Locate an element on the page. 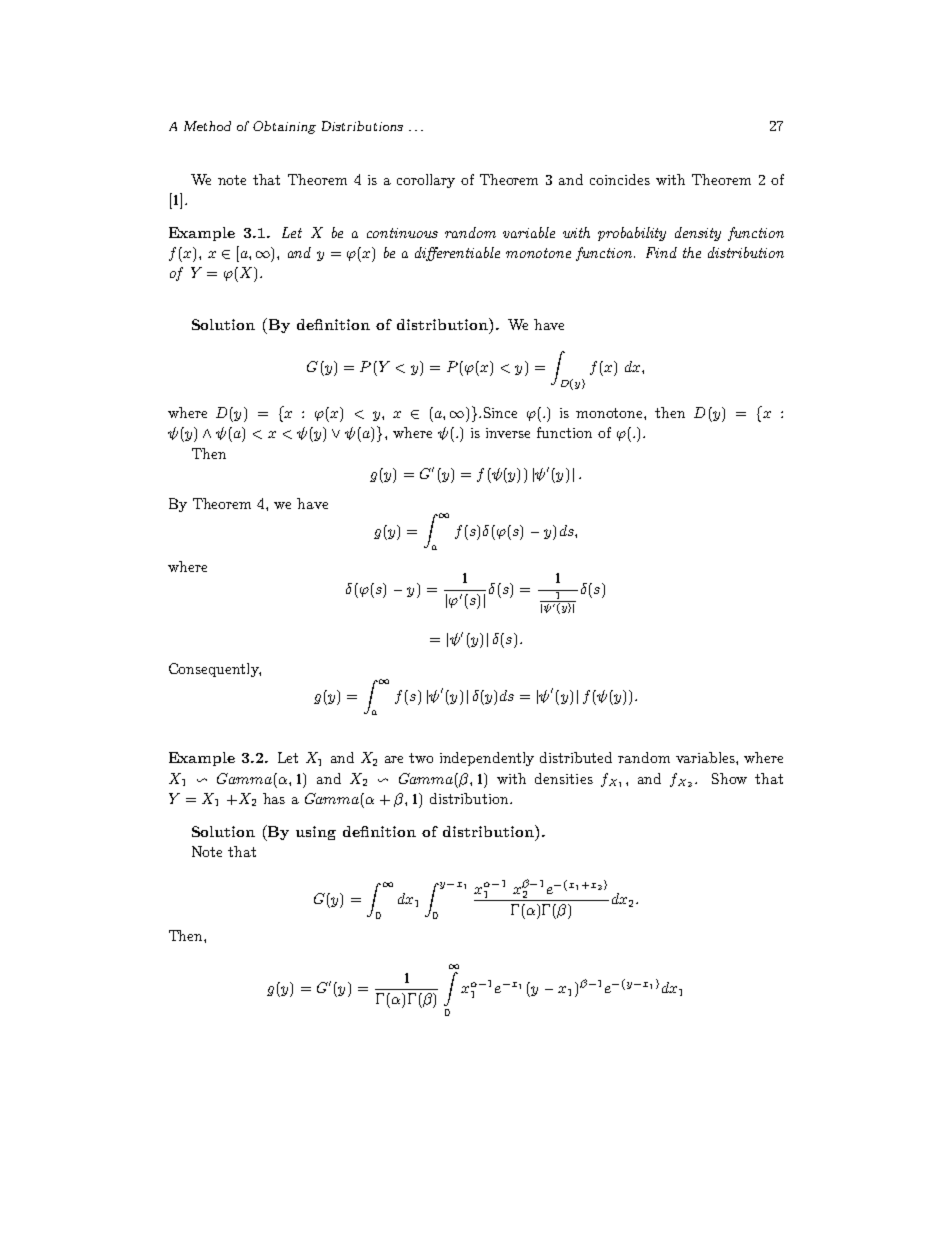  coincides is located at coordinates (620, 179).
